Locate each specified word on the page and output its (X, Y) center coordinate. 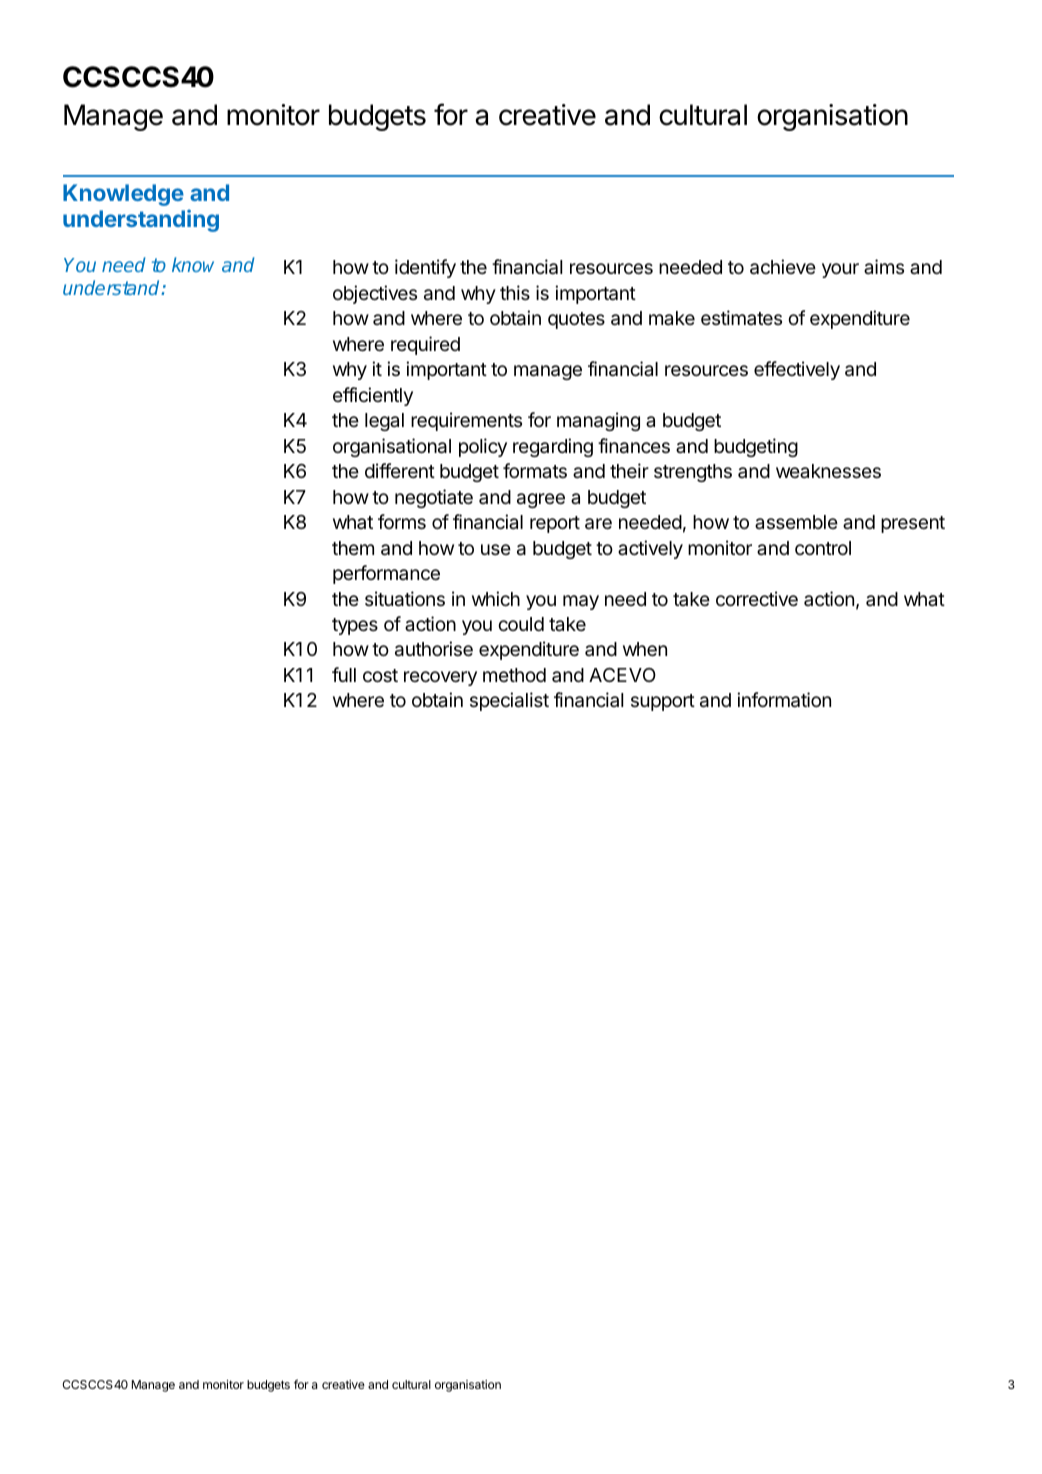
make (672, 318)
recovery (440, 678)
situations (405, 599)
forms (402, 521)
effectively (797, 370)
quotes (576, 320)
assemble (796, 522)
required (425, 345)
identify (425, 268)
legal (384, 422)
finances (634, 446)
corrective (757, 598)
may (581, 602)
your (840, 270)
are (598, 524)
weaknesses (828, 471)
